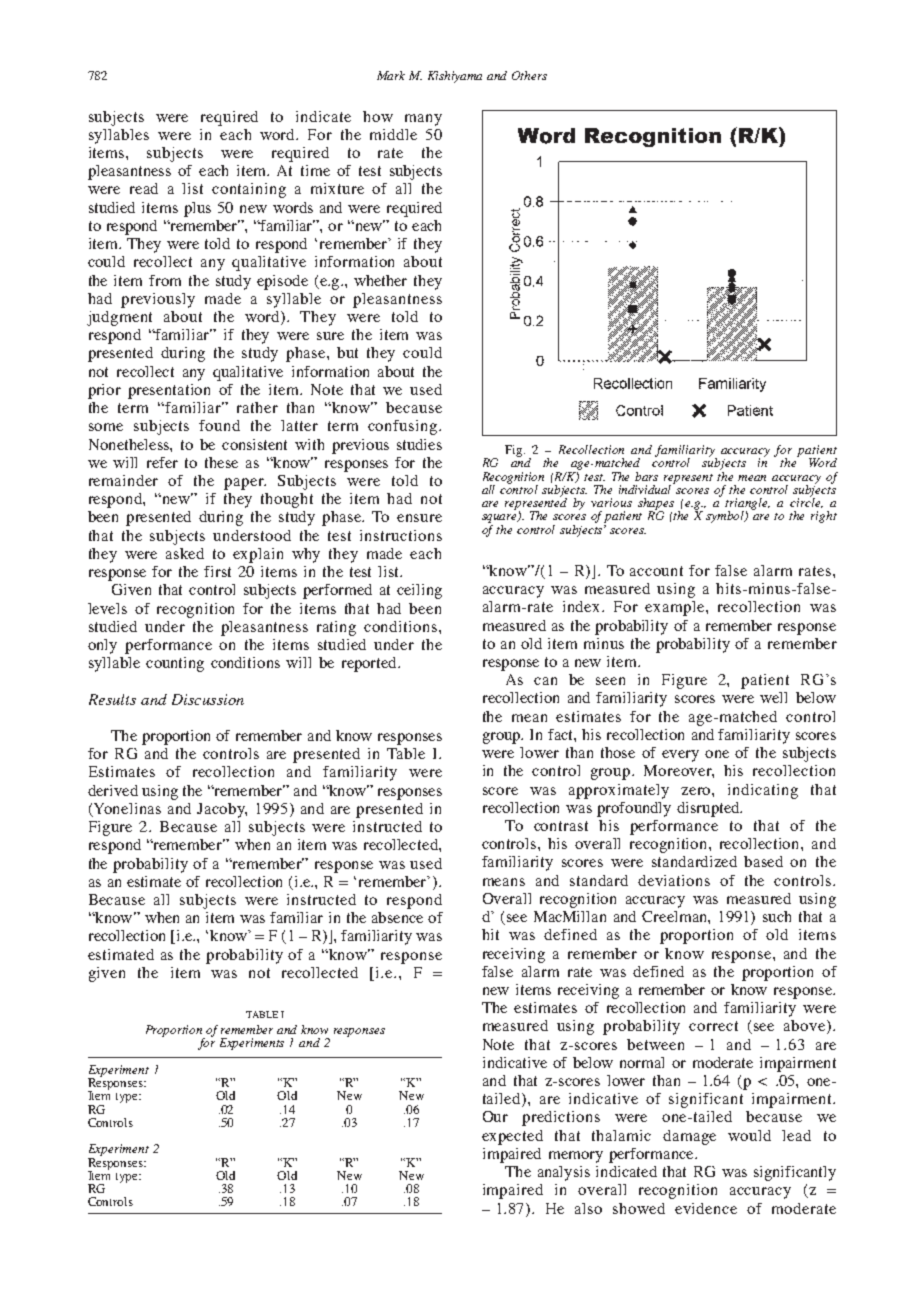 The height and width of the screenshot is (1307, 924). What do you see at coordinates (144, 188) in the screenshot?
I see `read` at bounding box center [144, 188].
